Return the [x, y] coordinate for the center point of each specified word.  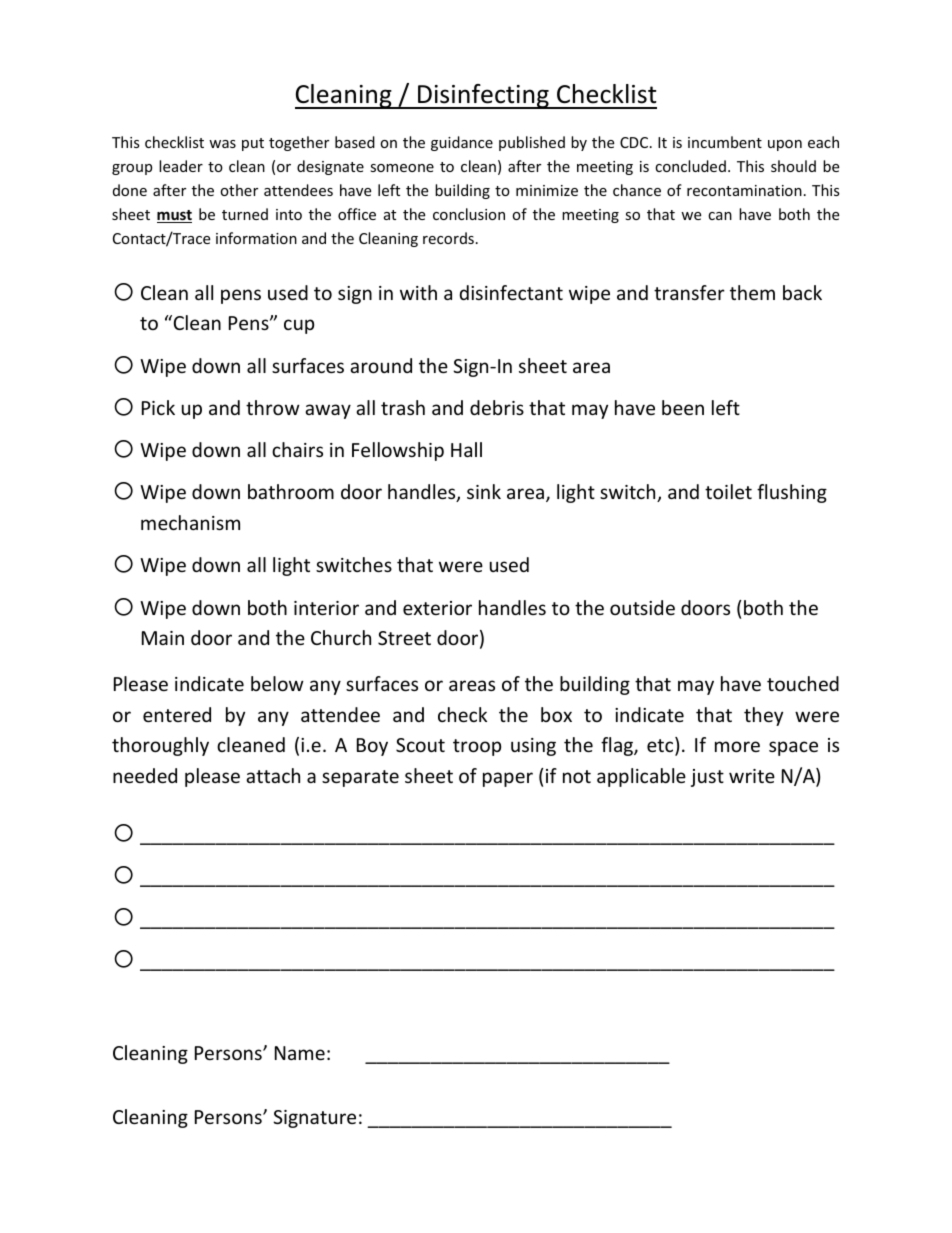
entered [177, 714]
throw [273, 407]
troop [477, 747]
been [683, 407]
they [763, 716]
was [222, 144]
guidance [462, 143]
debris [497, 407]
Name [300, 1053]
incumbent [725, 142]
